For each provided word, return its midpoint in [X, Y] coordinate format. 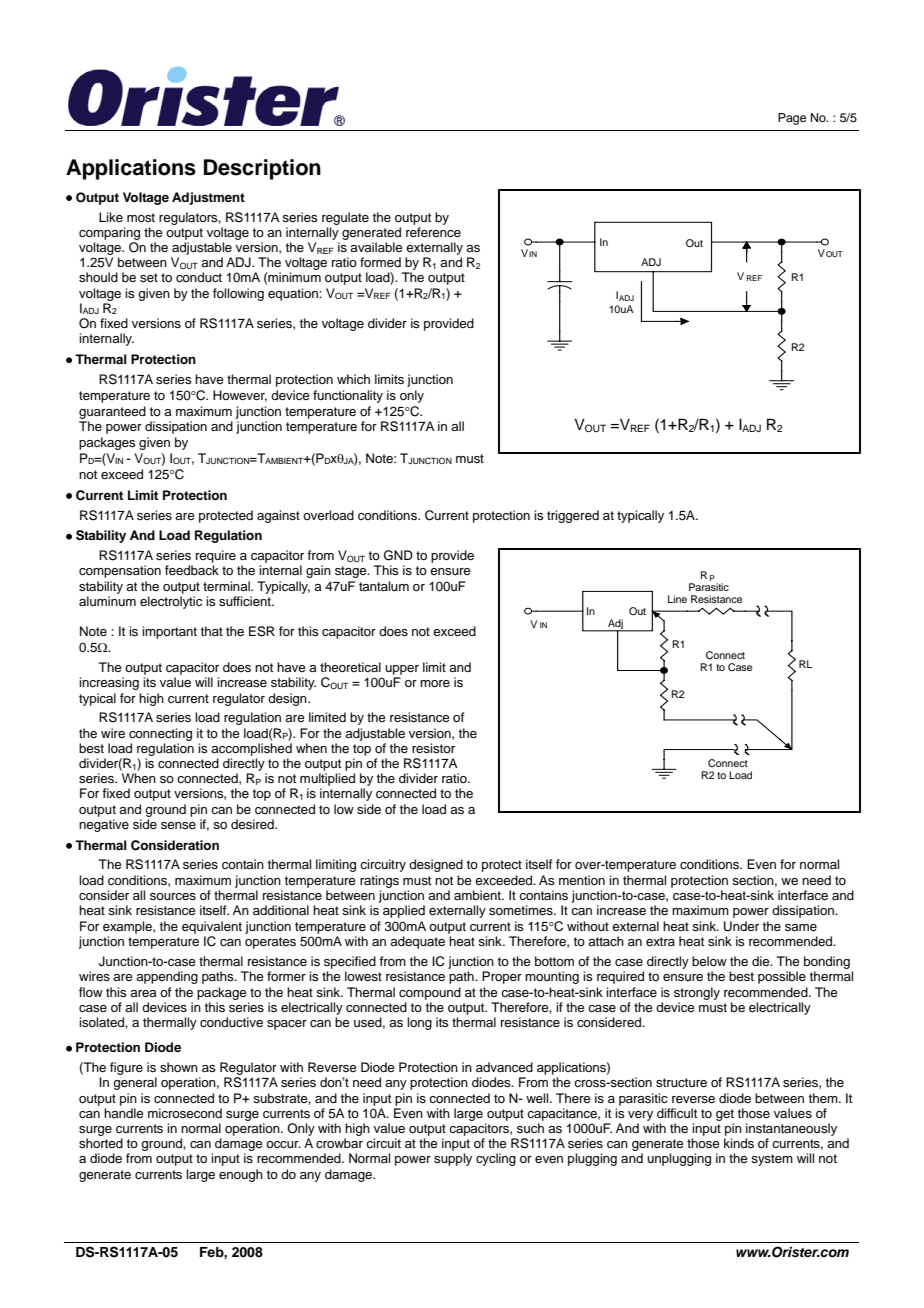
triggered [573, 516]
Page [792, 119]
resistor [433, 748]
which [353, 379]
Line [677, 599]
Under [741, 926]
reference [433, 232]
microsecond [185, 1113]
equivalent [212, 927]
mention [582, 880]
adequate [417, 942]
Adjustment [208, 198]
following [238, 294]
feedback [192, 570]
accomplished [251, 749]
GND [398, 555]
